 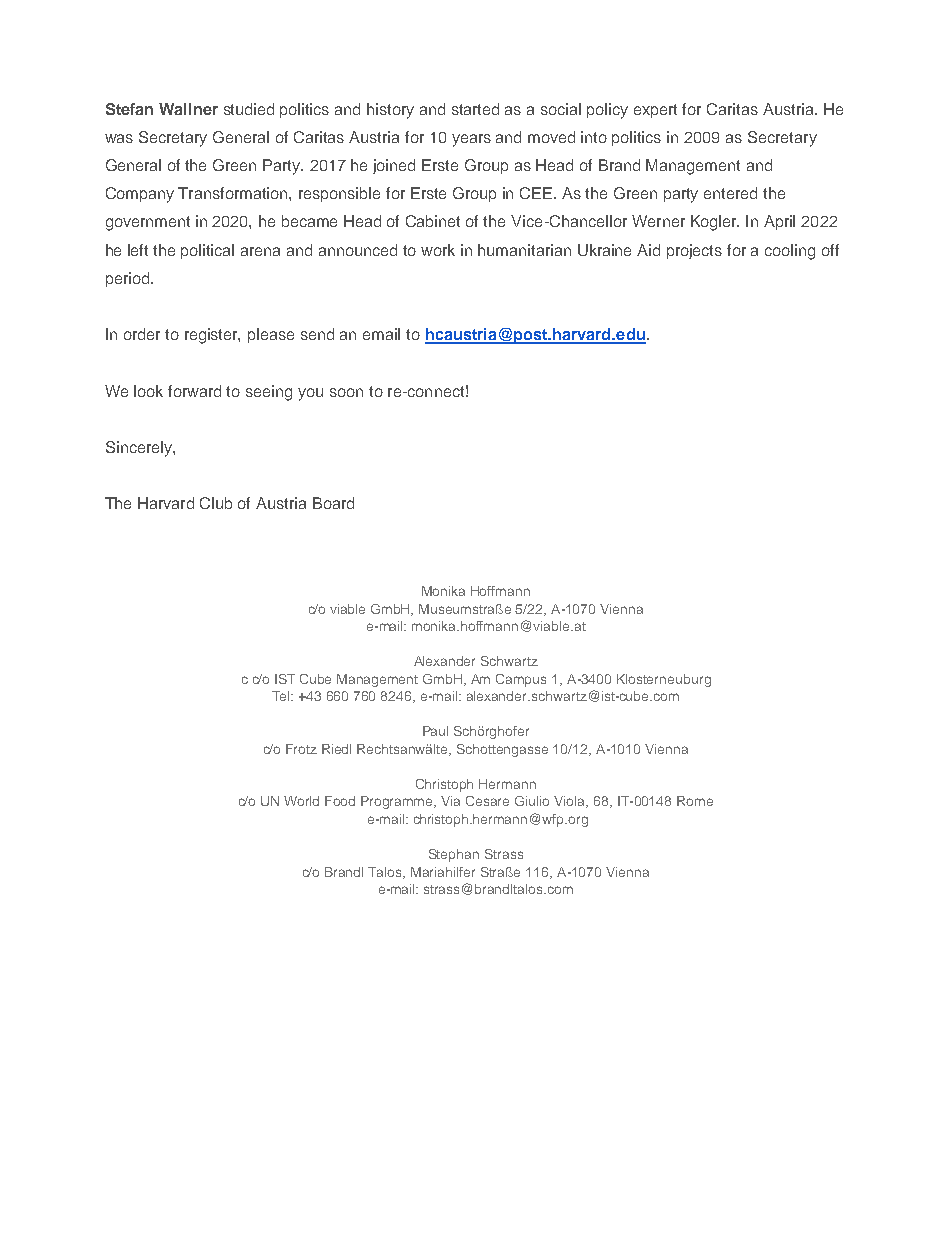 What do you see at coordinates (438, 250) in the screenshot?
I see `work` at bounding box center [438, 250].
